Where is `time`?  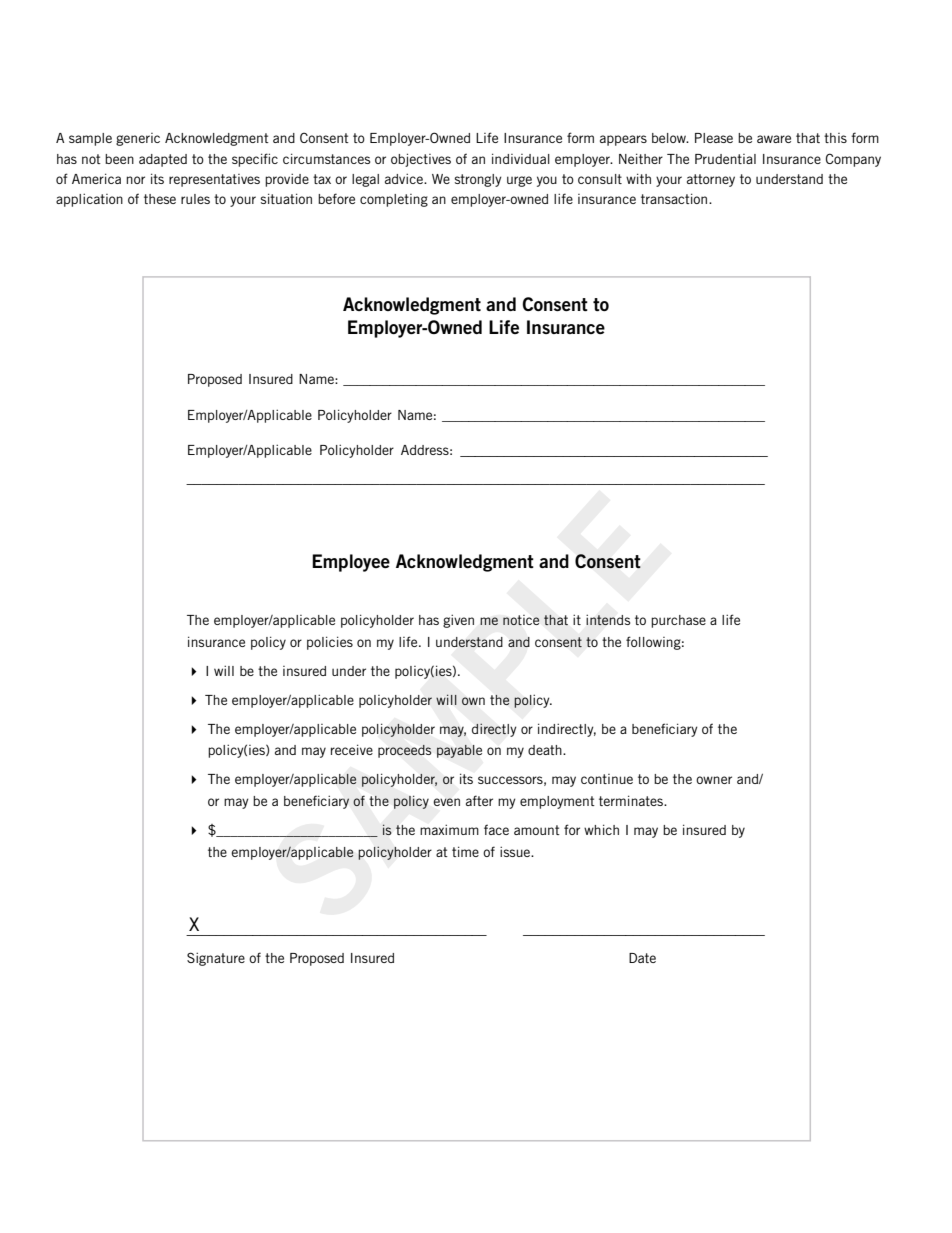
time is located at coordinates (465, 851).
